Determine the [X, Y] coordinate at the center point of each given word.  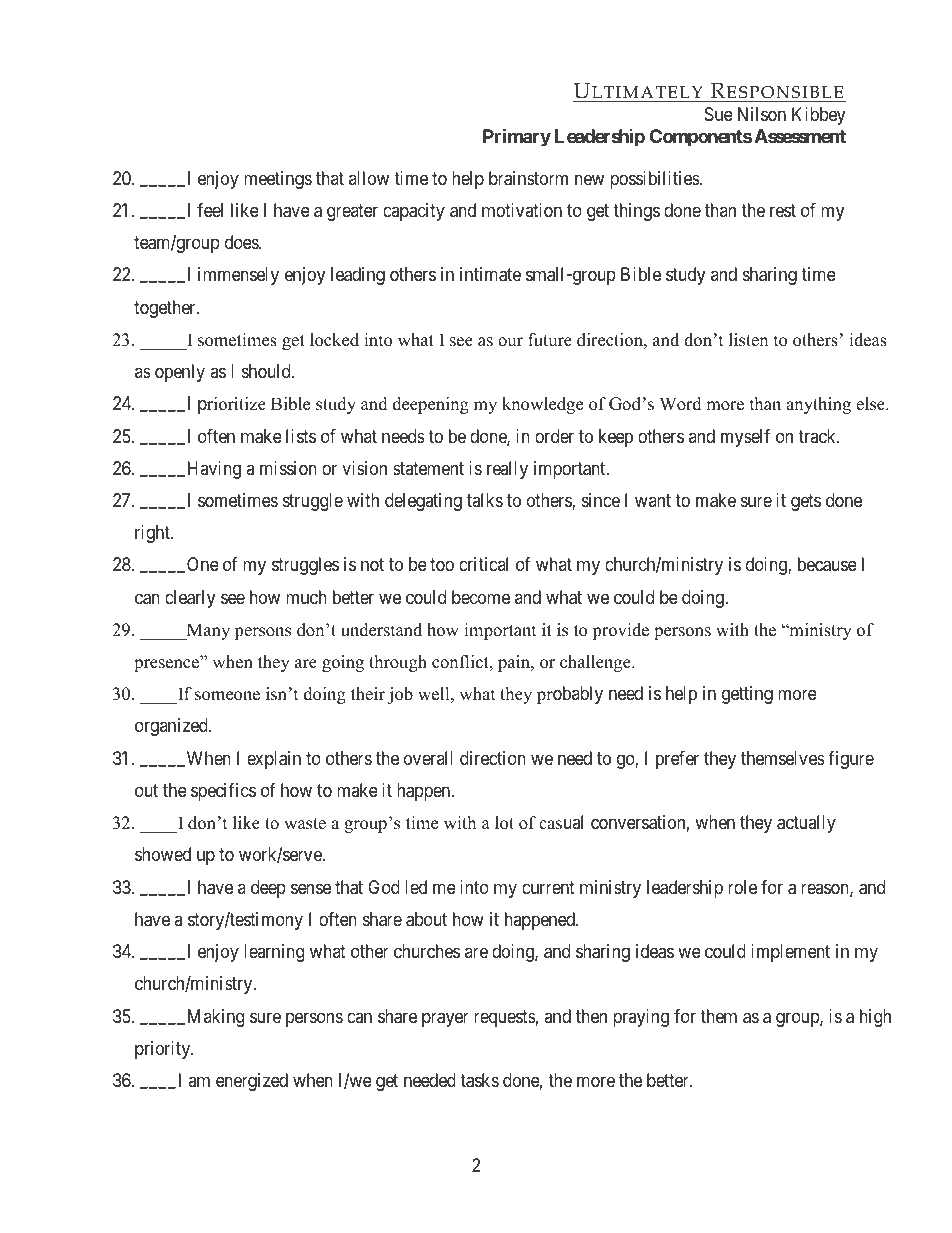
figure [851, 760]
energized [252, 1082]
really [507, 470]
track [818, 436]
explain [274, 760]
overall [428, 758]
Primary [517, 137]
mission [288, 468]
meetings [278, 180]
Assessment [800, 136]
